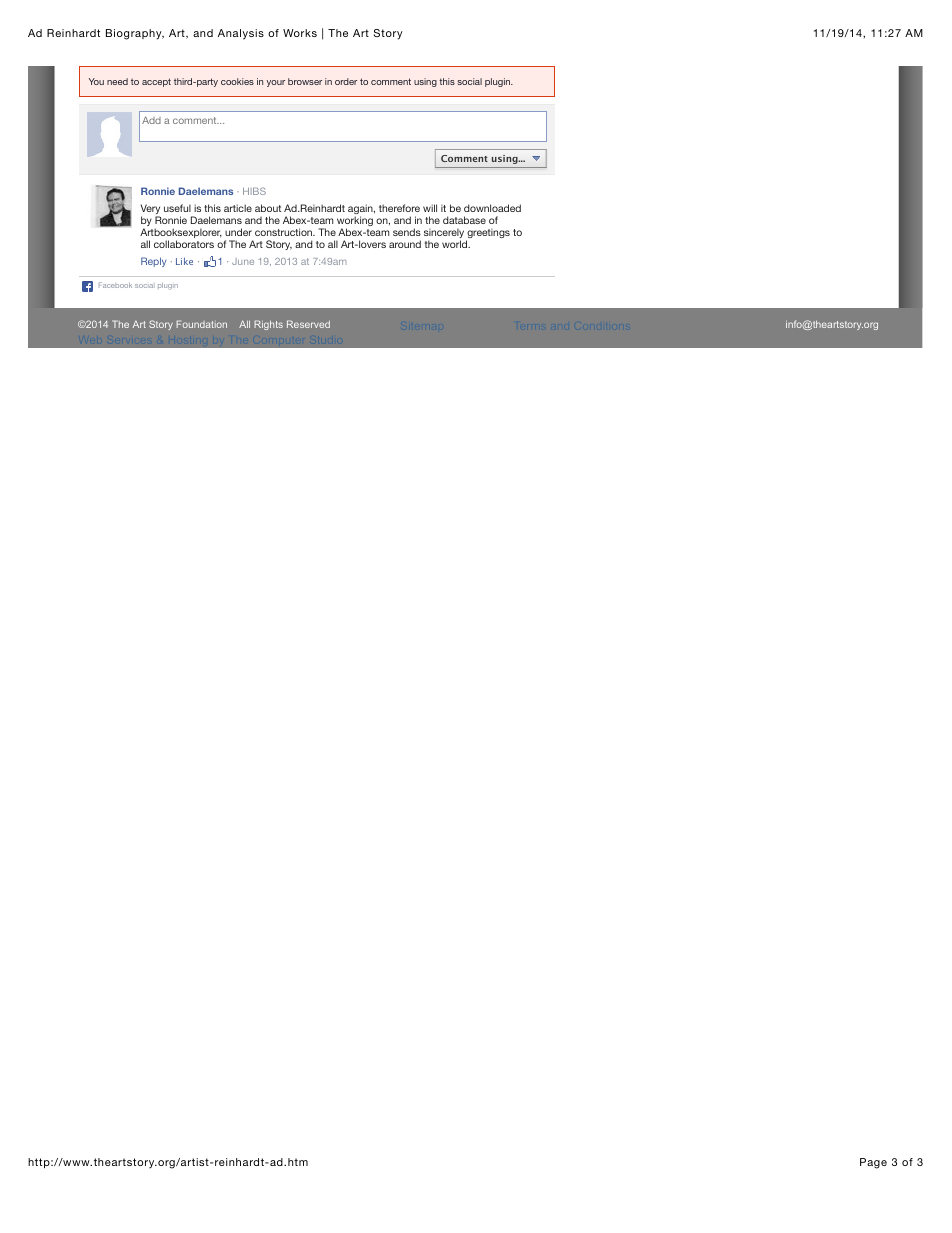 The height and width of the screenshot is (1233, 952). What do you see at coordinates (308, 324) in the screenshot?
I see `Reserved` at bounding box center [308, 324].
